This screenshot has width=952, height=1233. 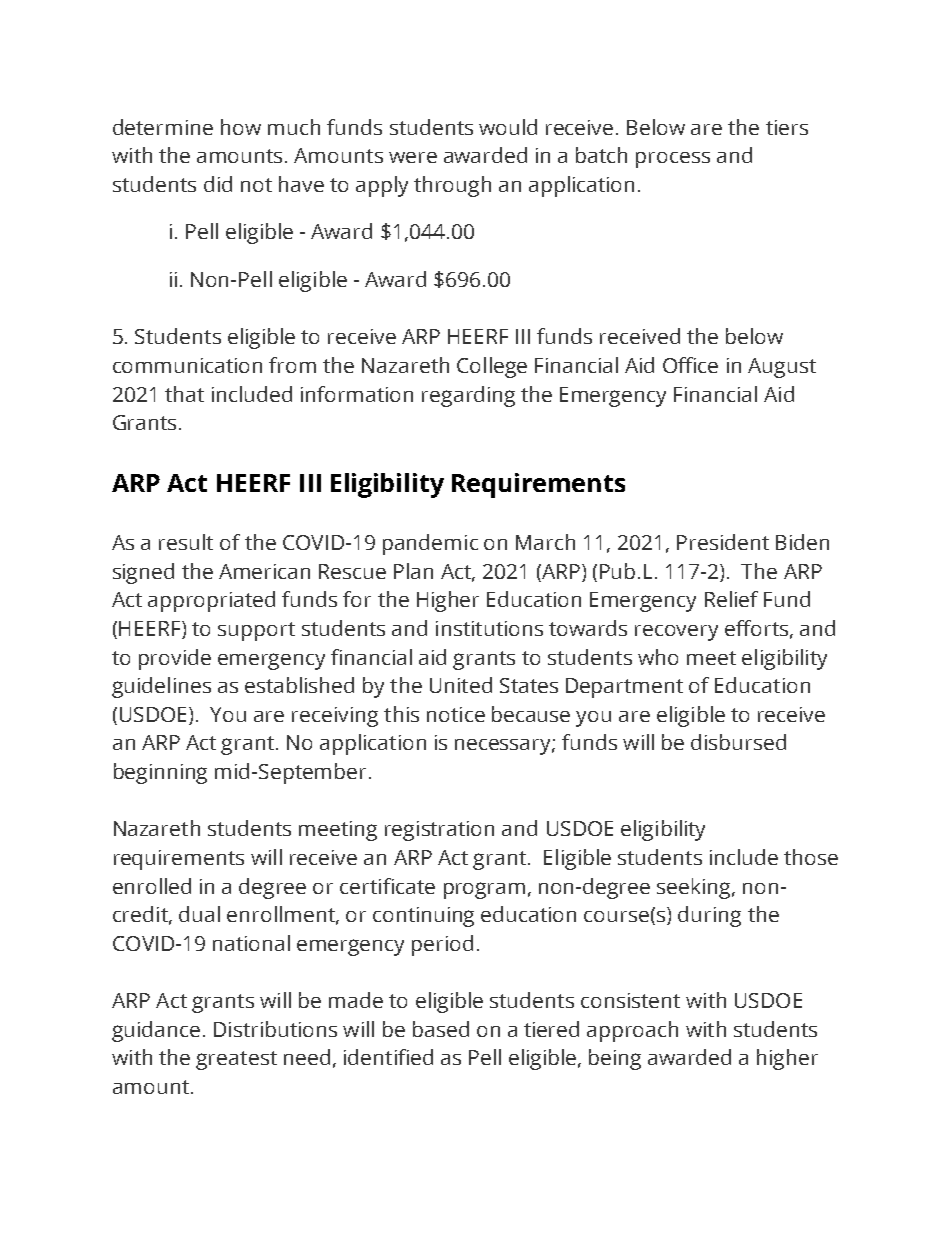 I want to click on notice, so click(x=456, y=714).
